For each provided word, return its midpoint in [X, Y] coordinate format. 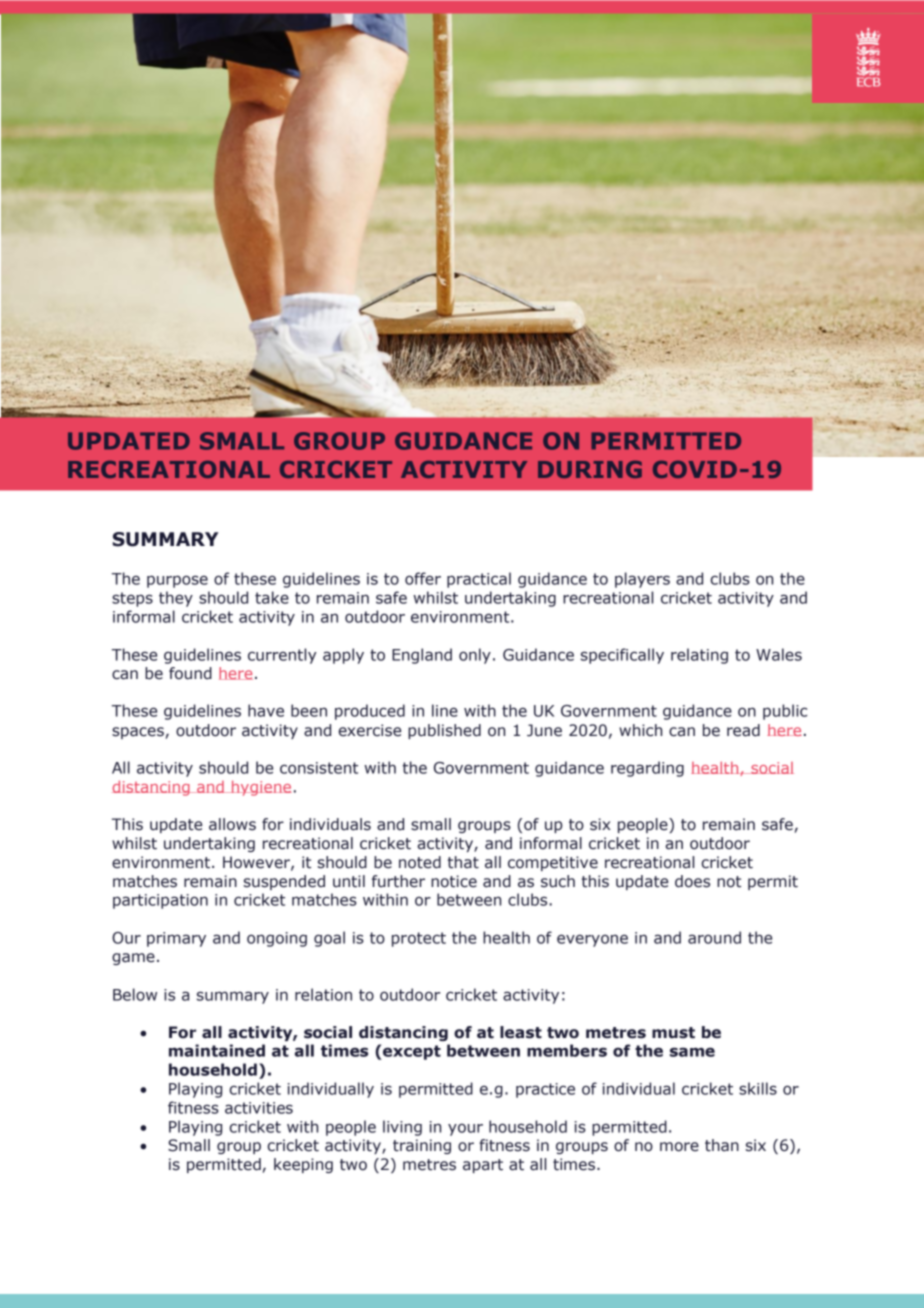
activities [259, 1108]
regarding [647, 769]
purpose [177, 581]
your [465, 1129]
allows [232, 824]
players [642, 580]
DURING [590, 469]
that [463, 862]
